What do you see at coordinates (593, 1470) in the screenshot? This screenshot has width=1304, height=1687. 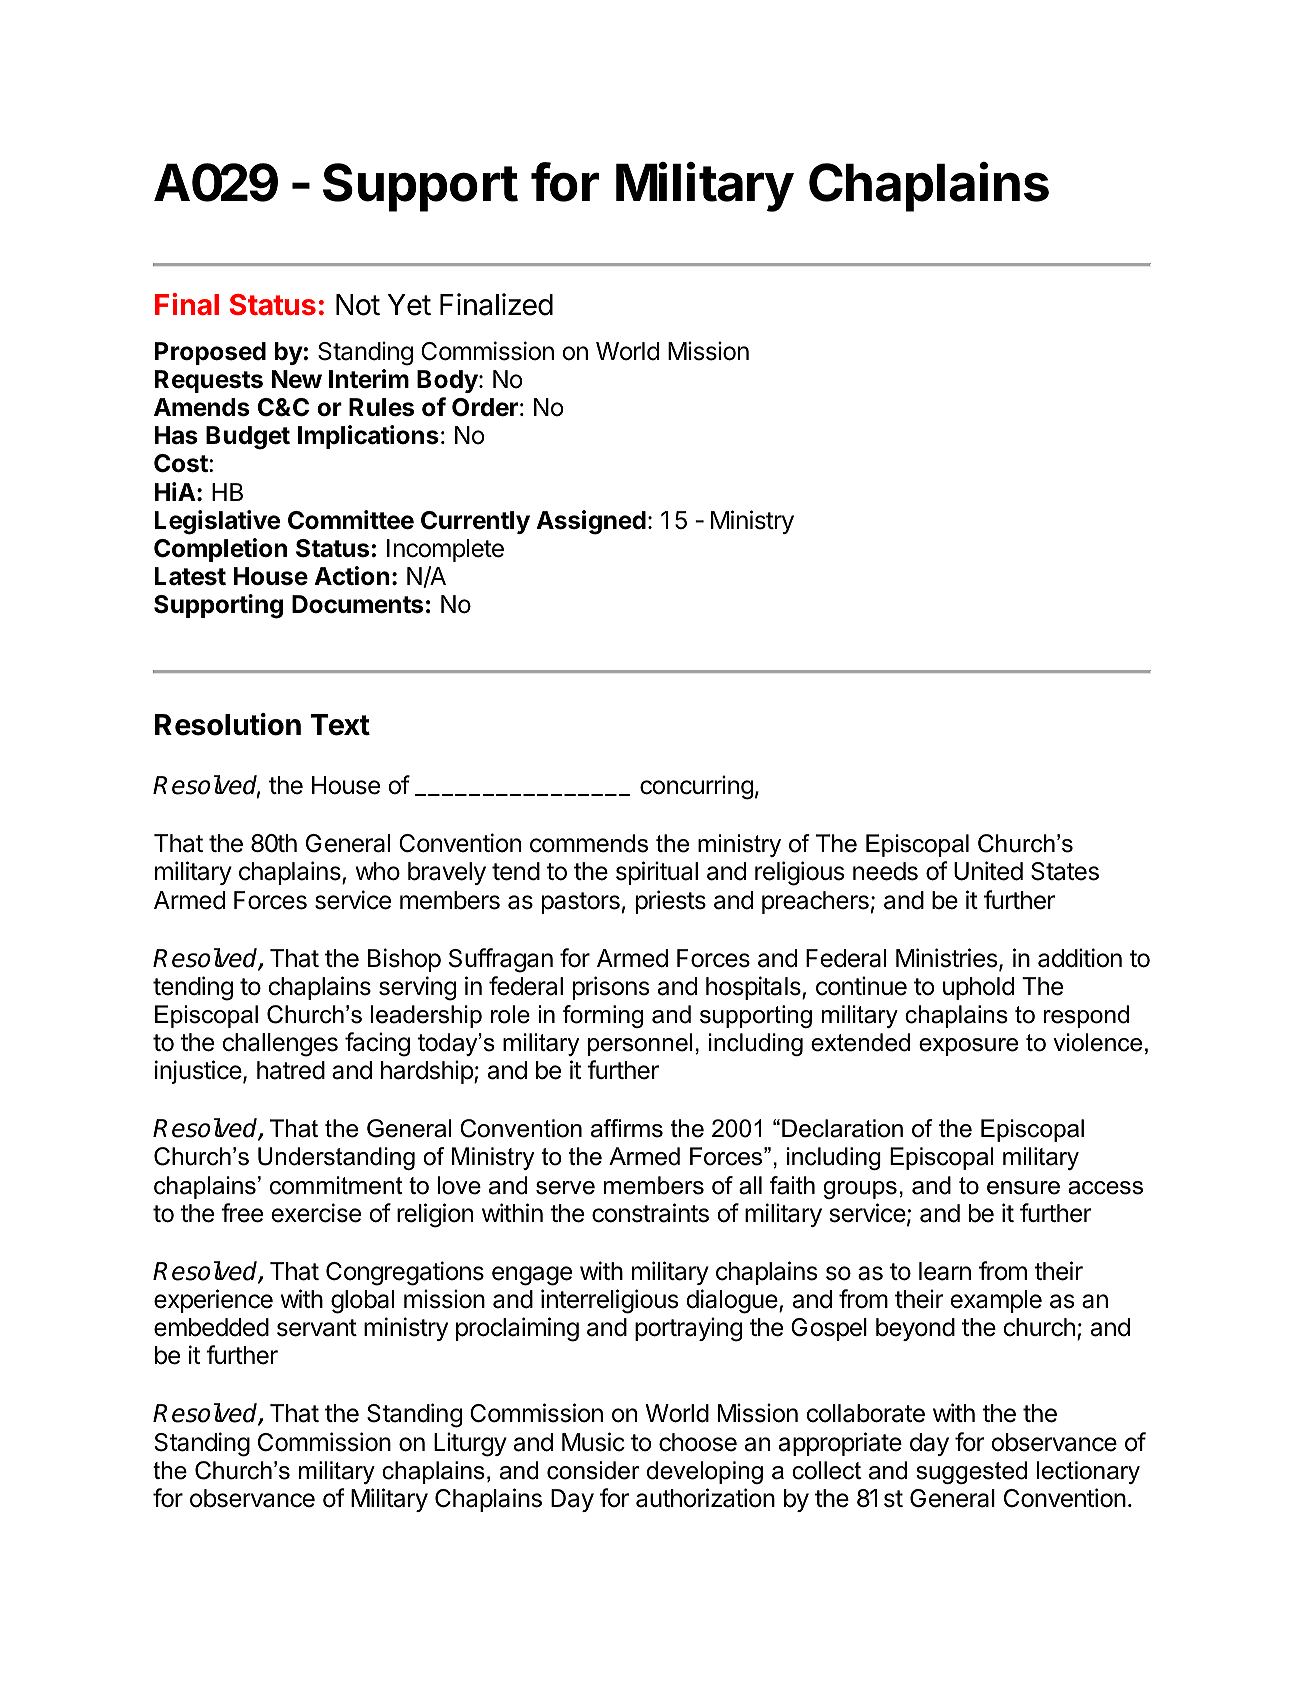 I see `consider` at bounding box center [593, 1470].
